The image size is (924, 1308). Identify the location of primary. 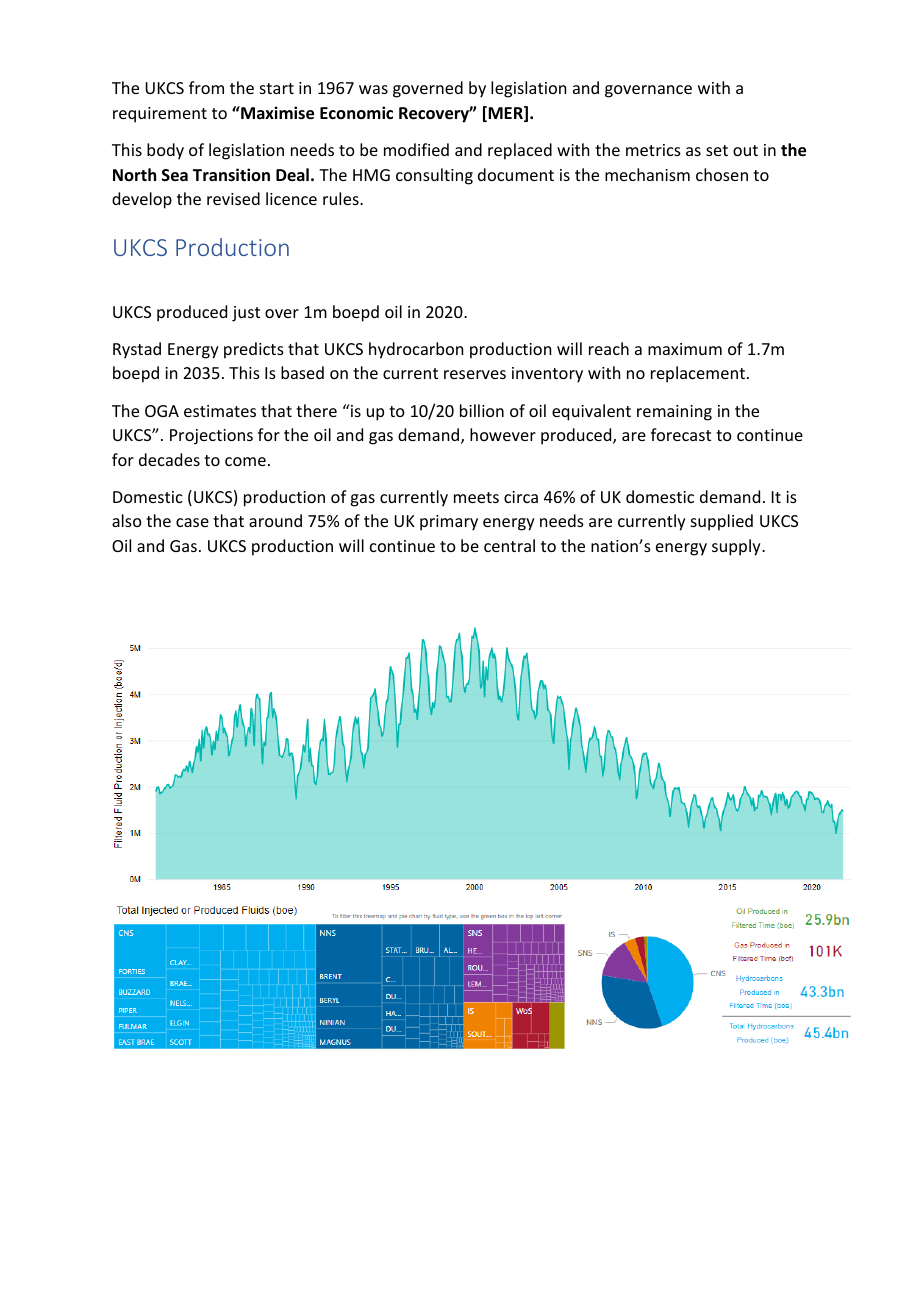
(449, 523).
